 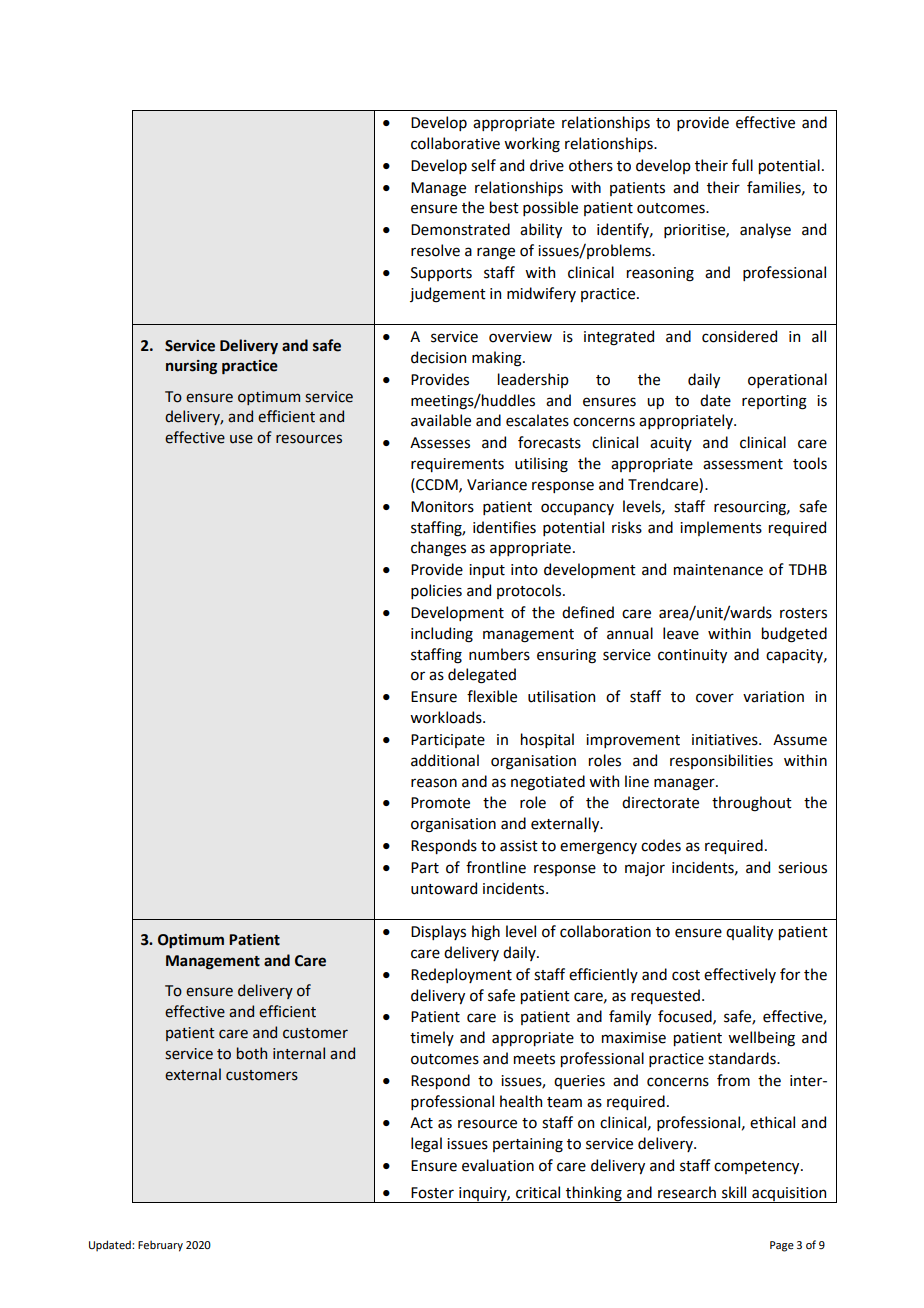 What do you see at coordinates (435, 250) in the screenshot?
I see `resolve` at bounding box center [435, 250].
